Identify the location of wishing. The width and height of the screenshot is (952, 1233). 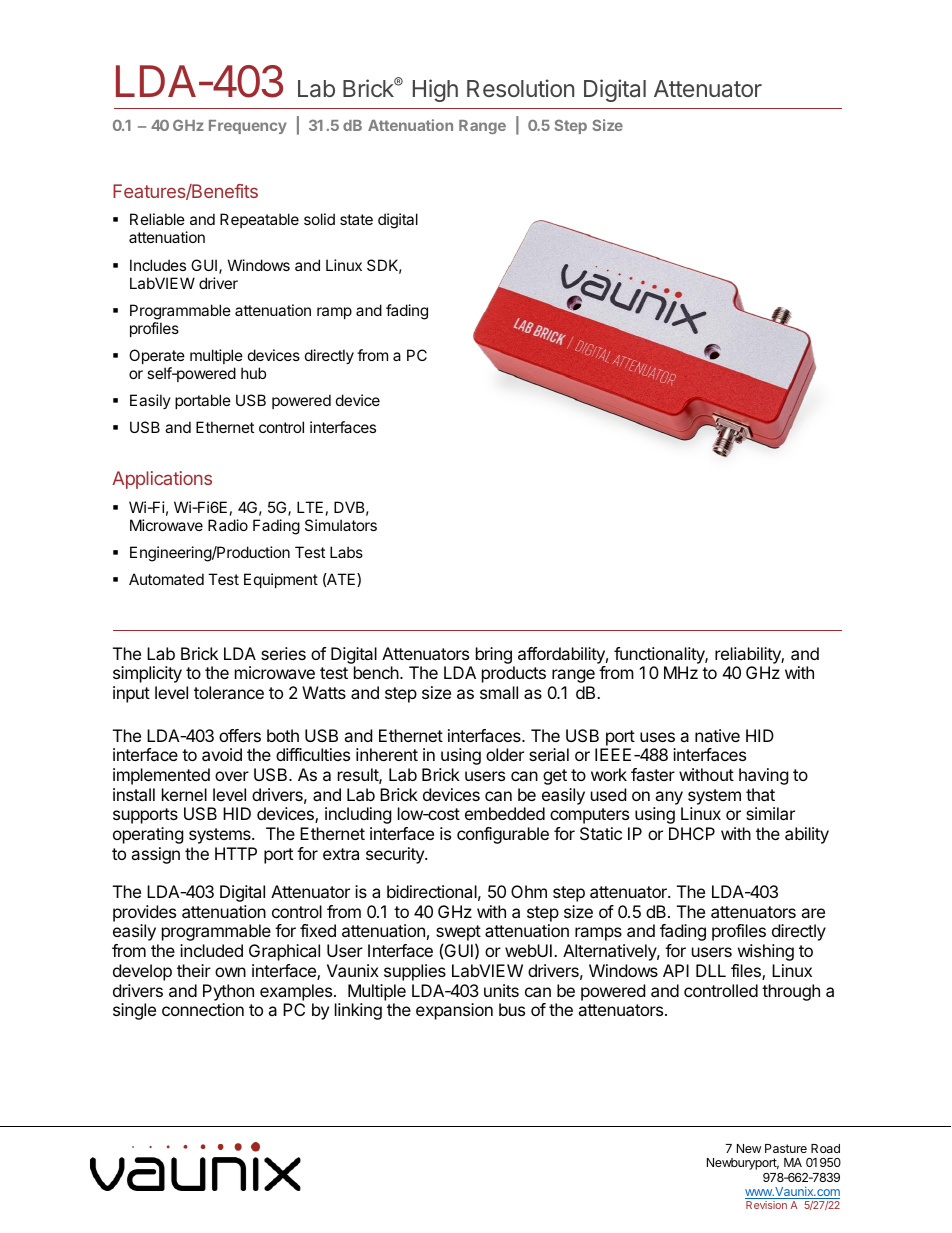
(766, 952).
